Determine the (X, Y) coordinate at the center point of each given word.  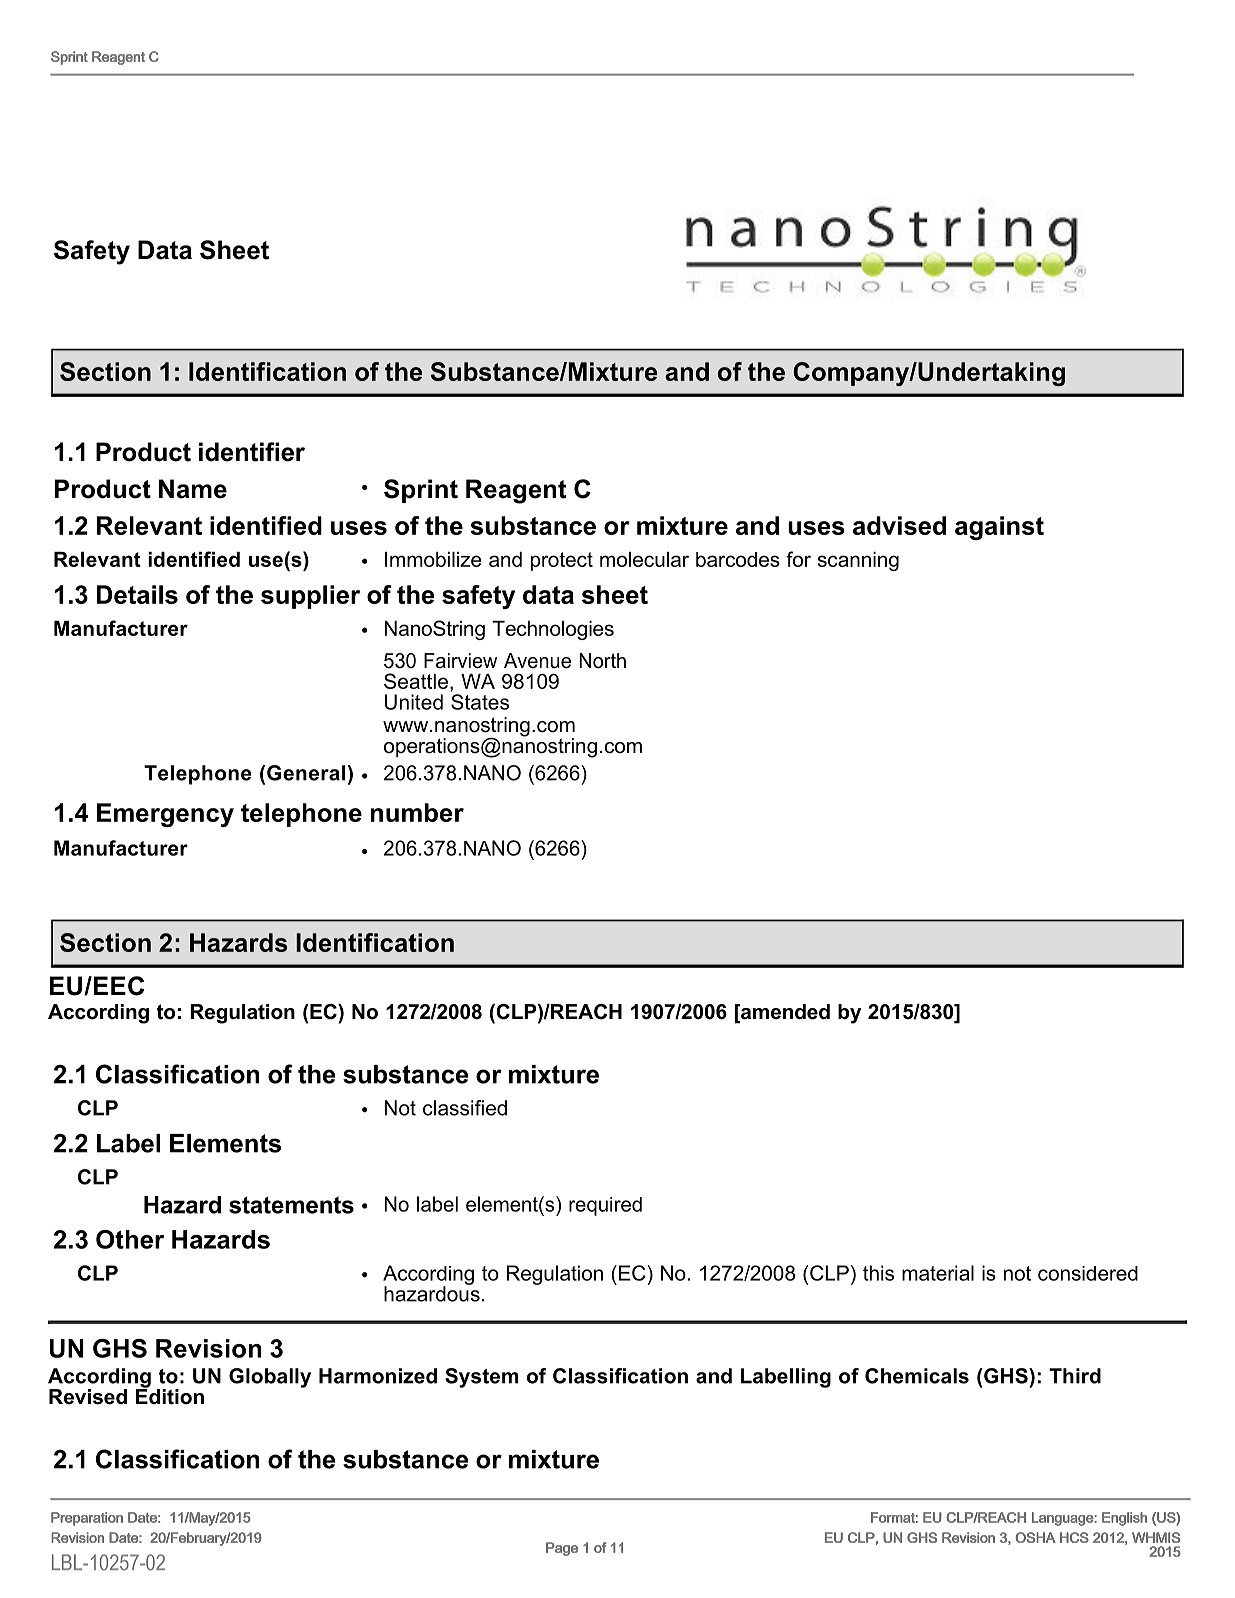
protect (562, 561)
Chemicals (917, 1376)
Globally (270, 1378)
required (605, 1206)
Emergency (165, 815)
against (999, 528)
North (602, 661)
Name (193, 489)
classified (465, 1108)
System (481, 1378)
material (938, 1273)
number (417, 812)
